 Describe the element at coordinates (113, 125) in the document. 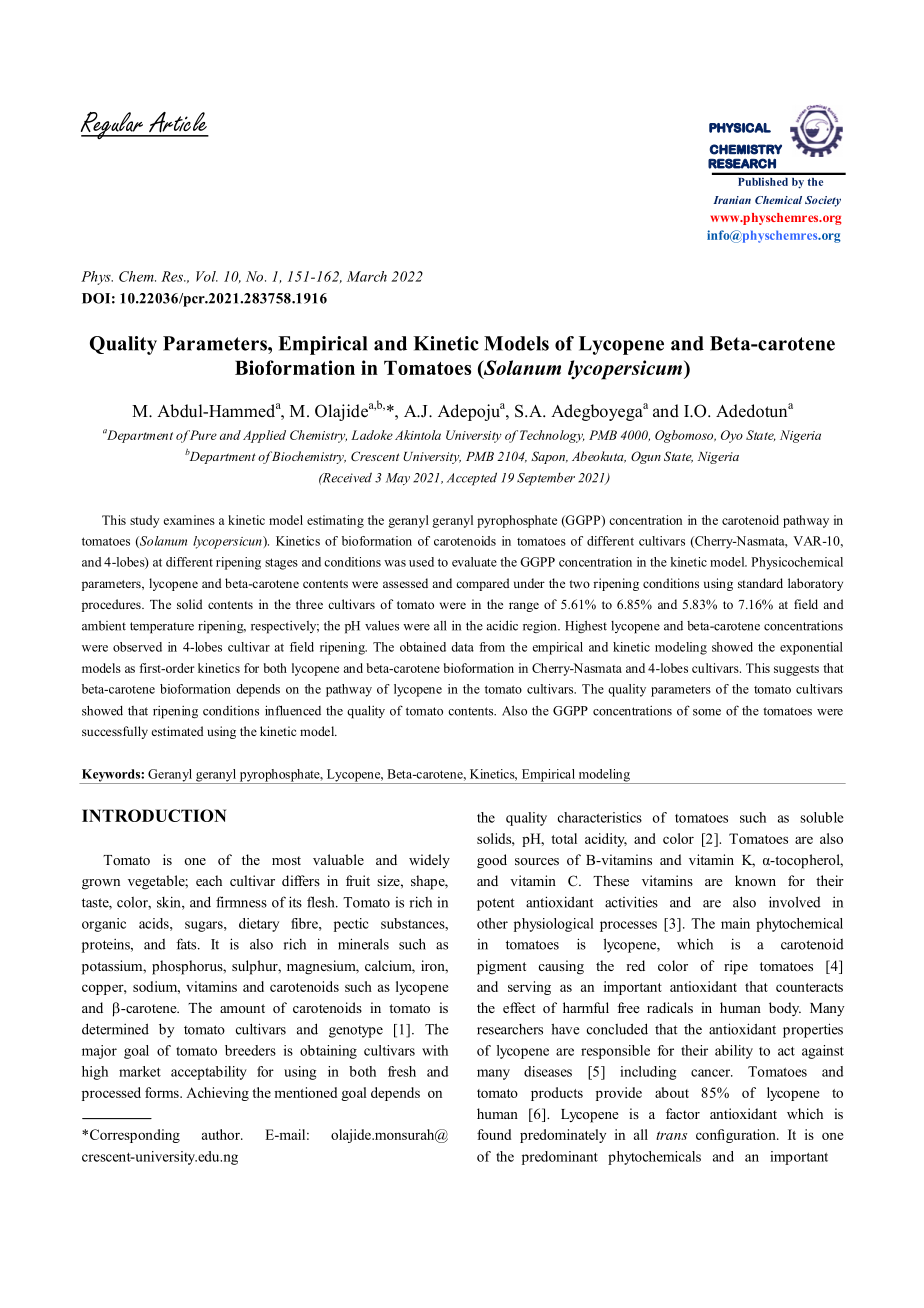

I see `Regular` at that location.
